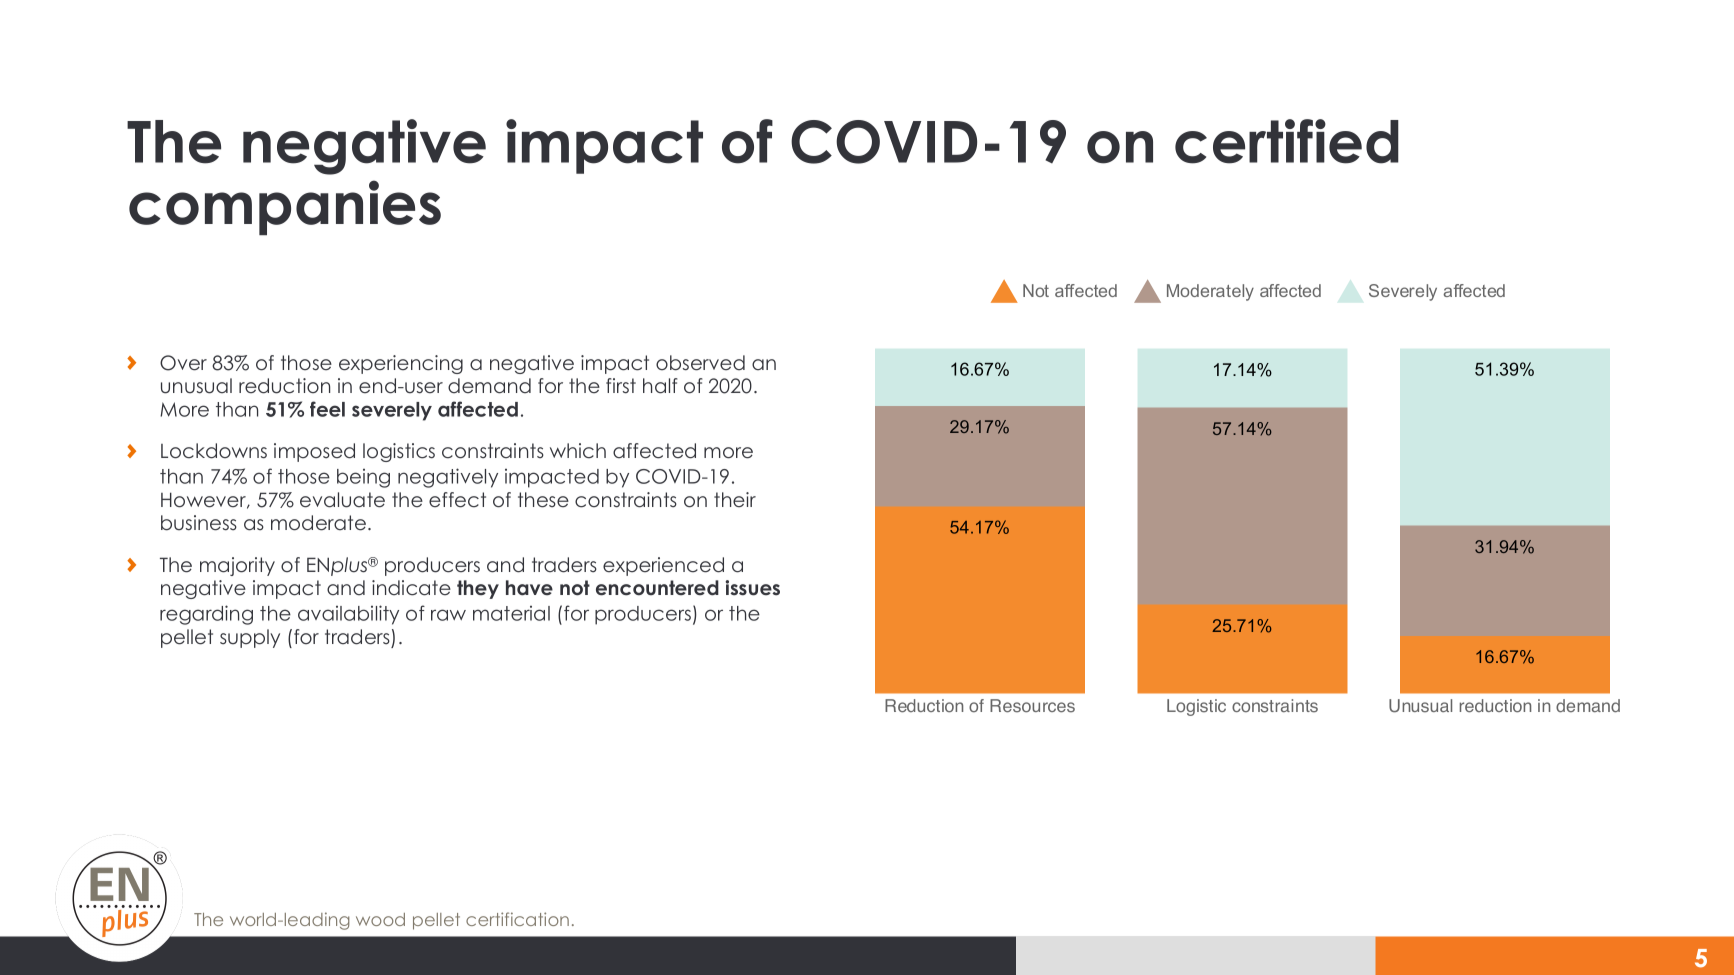 The image size is (1734, 975). I want to click on their, so click(735, 499).
